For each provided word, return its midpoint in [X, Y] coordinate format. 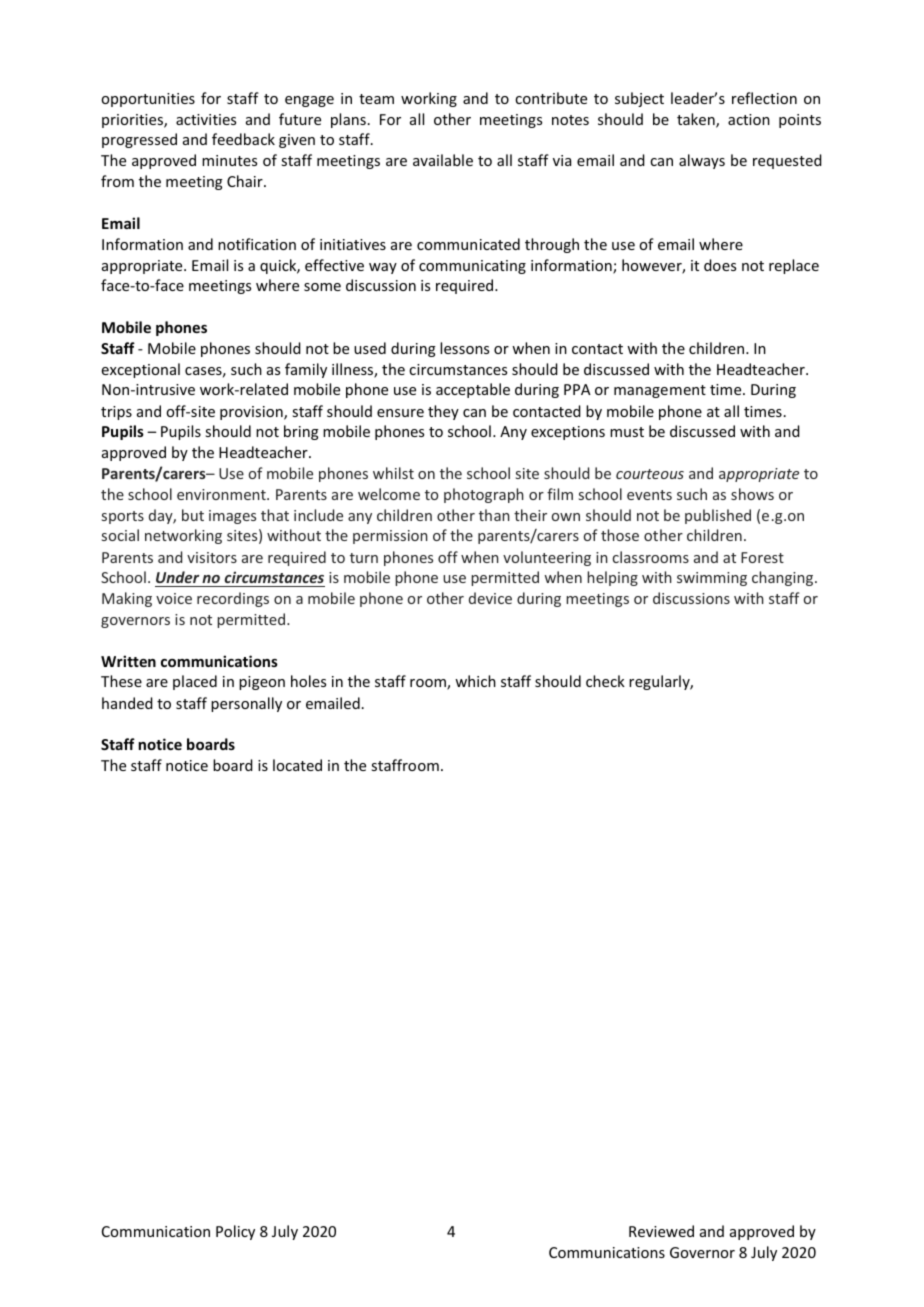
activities [206, 119]
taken [697, 120]
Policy [235, 1232]
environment [222, 494]
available [443, 160]
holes [308, 681]
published [718, 516]
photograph [484, 495]
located [297, 765]
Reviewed [661, 1231]
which [475, 681]
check [605, 681]
